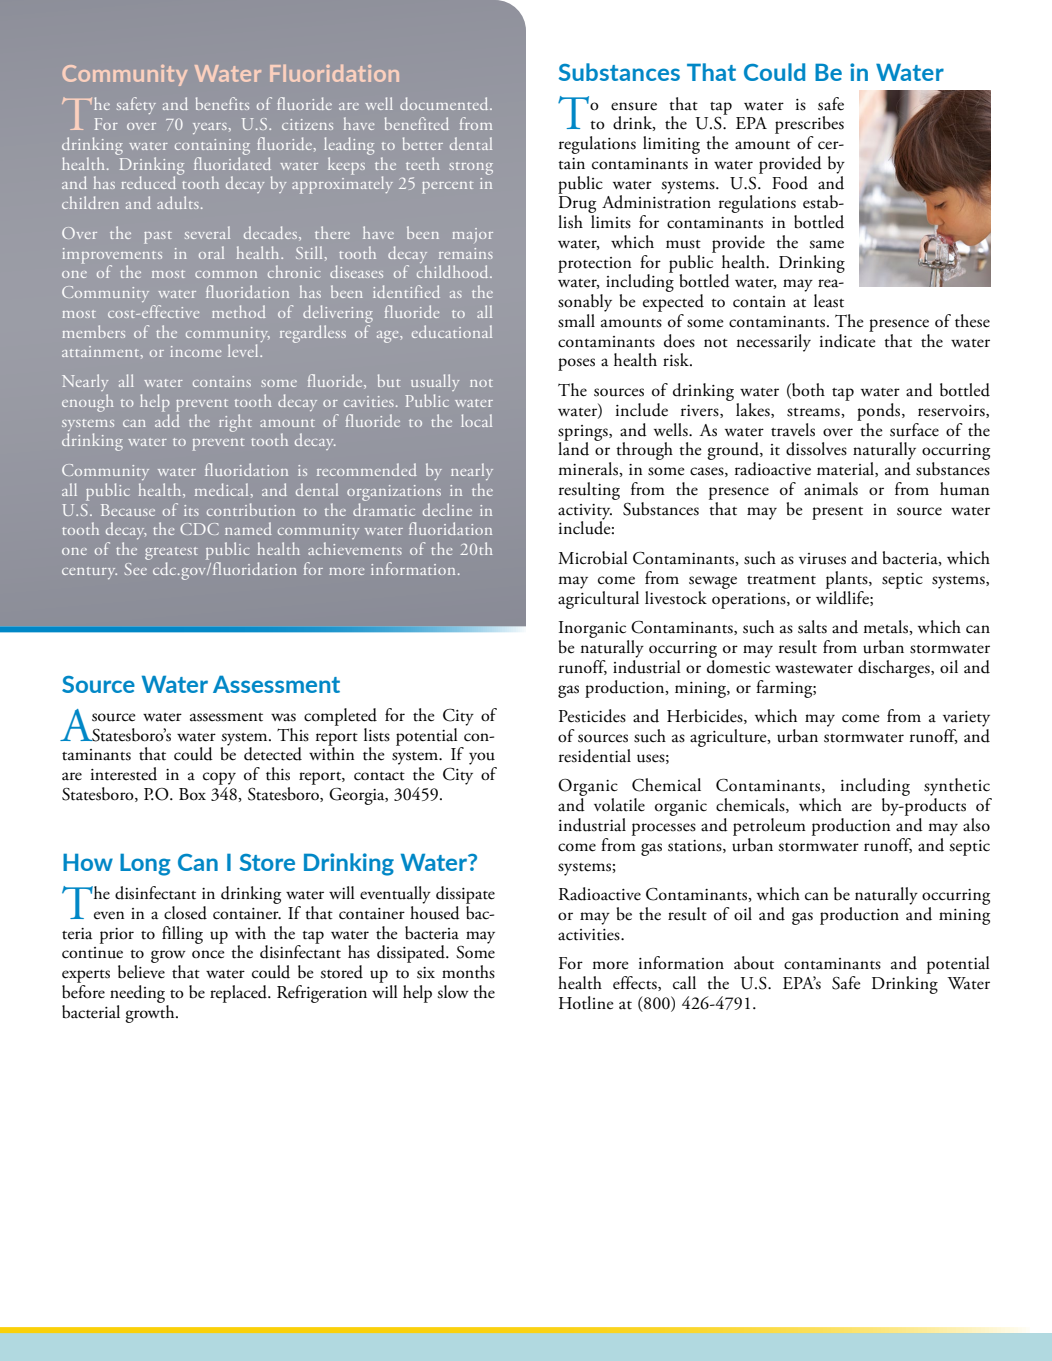 The width and height of the image is (1052, 1361). Describe the element at coordinates (476, 420) in the image. I see `local` at that location.
